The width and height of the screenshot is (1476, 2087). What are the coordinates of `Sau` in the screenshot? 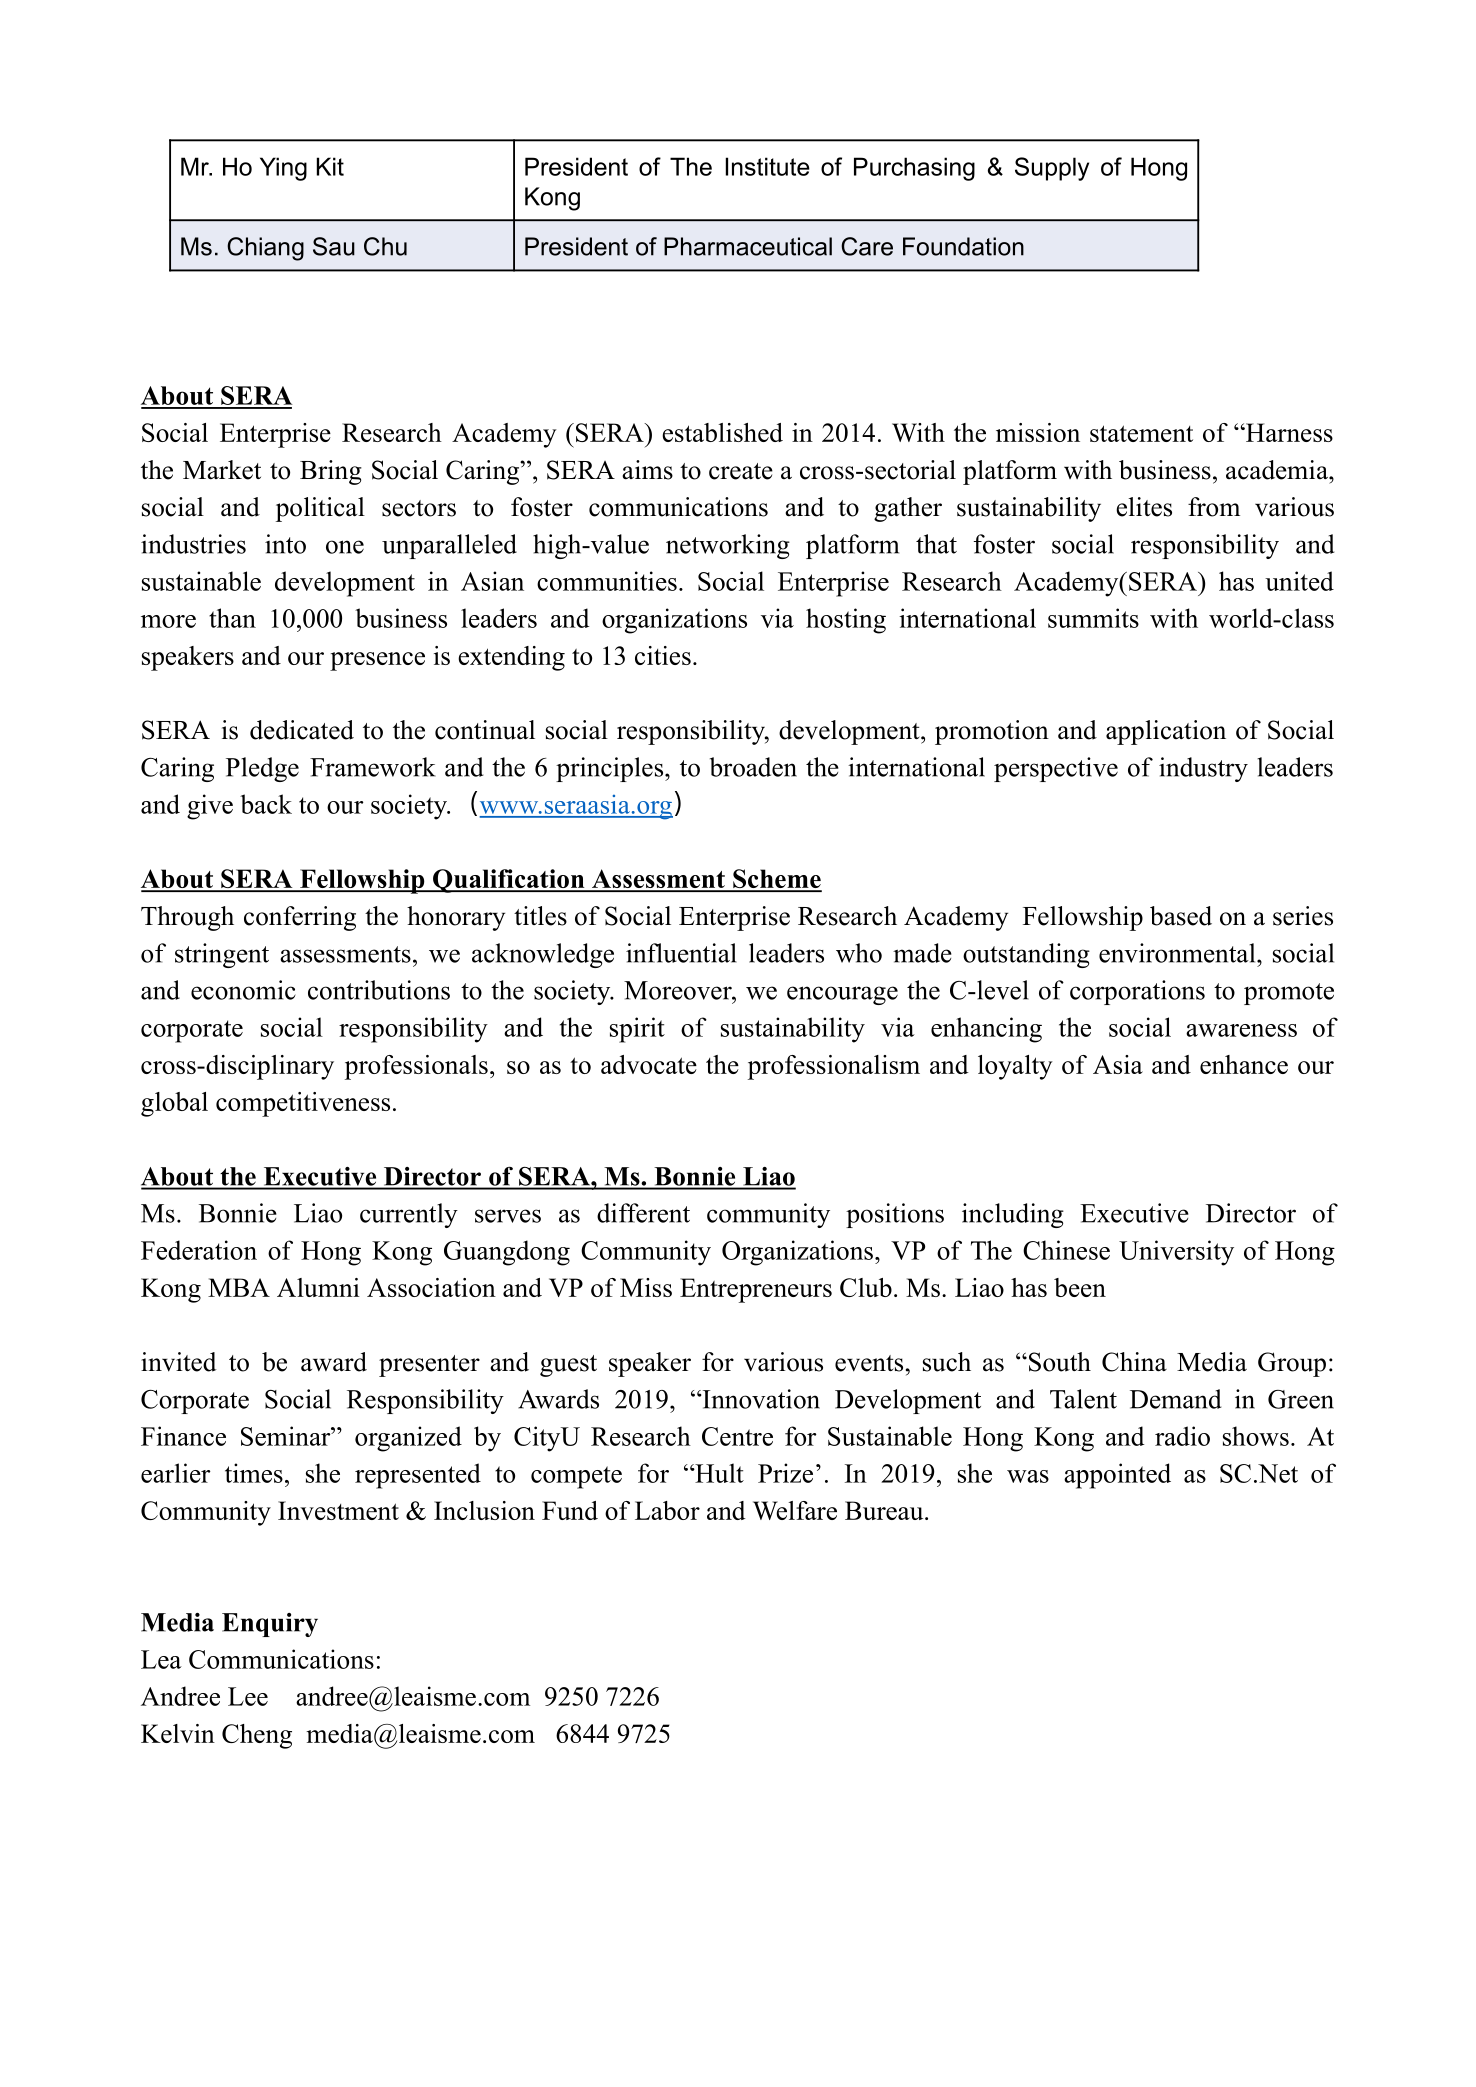 It's located at (334, 246).
